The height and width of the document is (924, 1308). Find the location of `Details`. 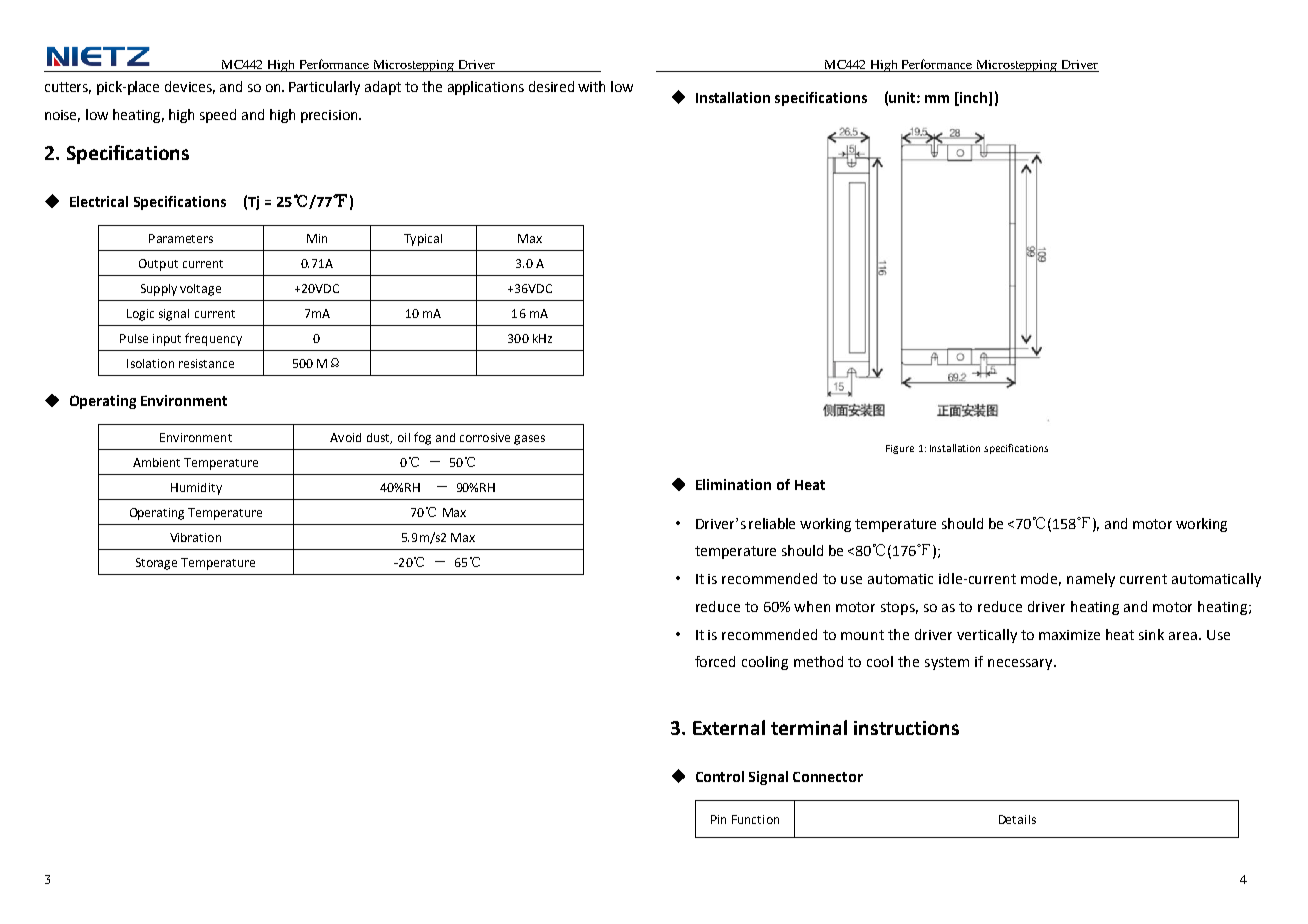

Details is located at coordinates (1017, 819).
